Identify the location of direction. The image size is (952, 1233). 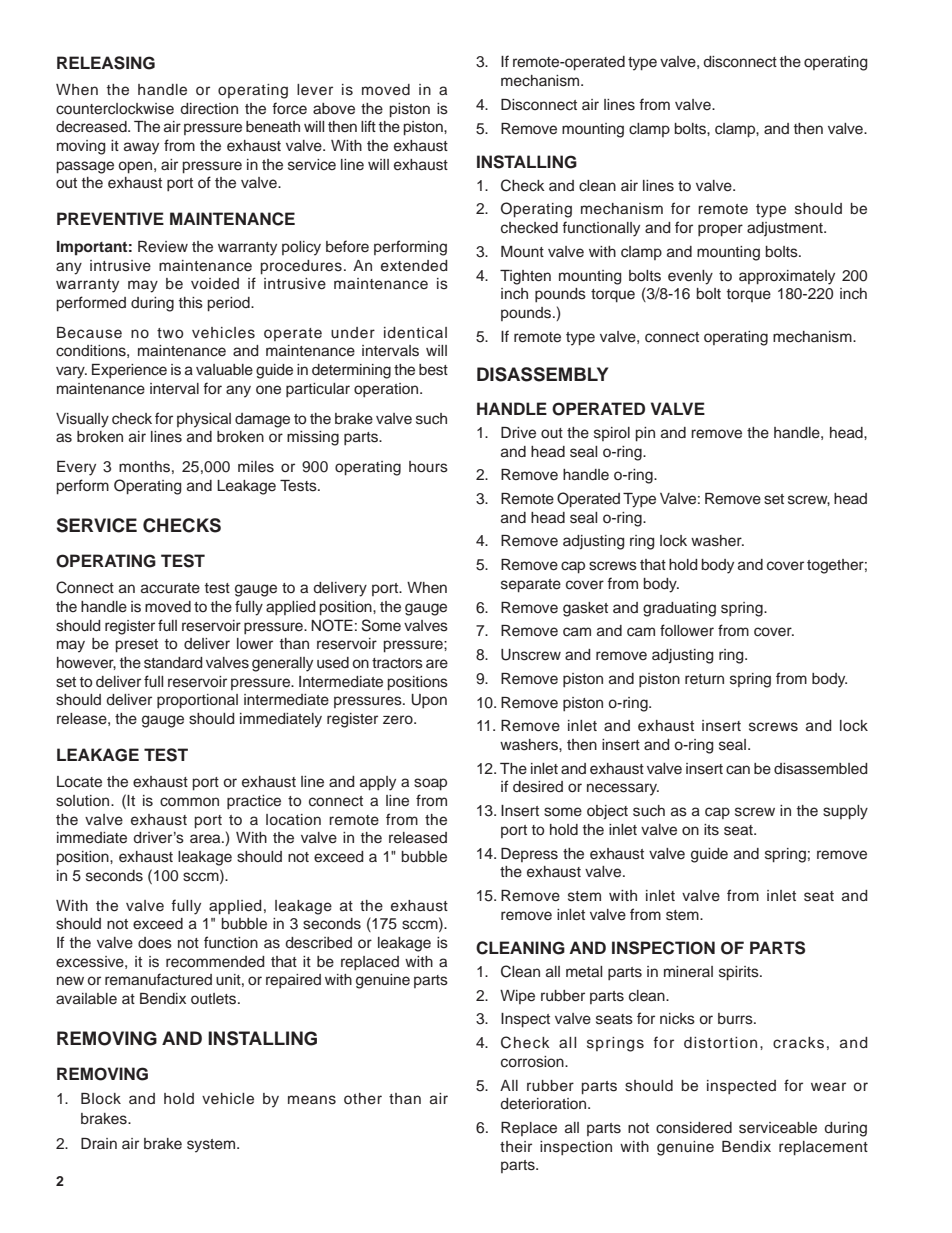
(209, 109).
